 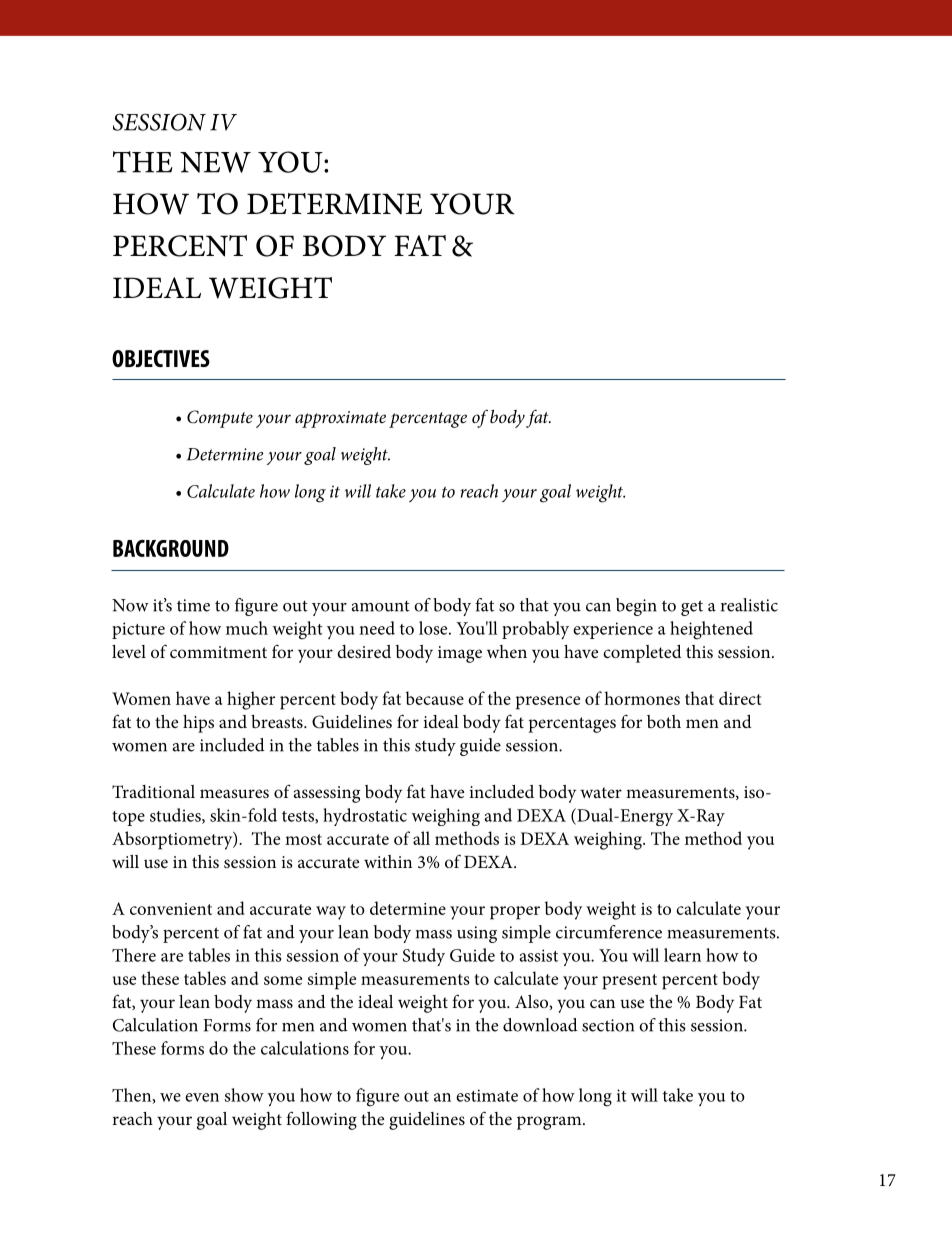 I want to click on approximate, so click(x=340, y=419).
